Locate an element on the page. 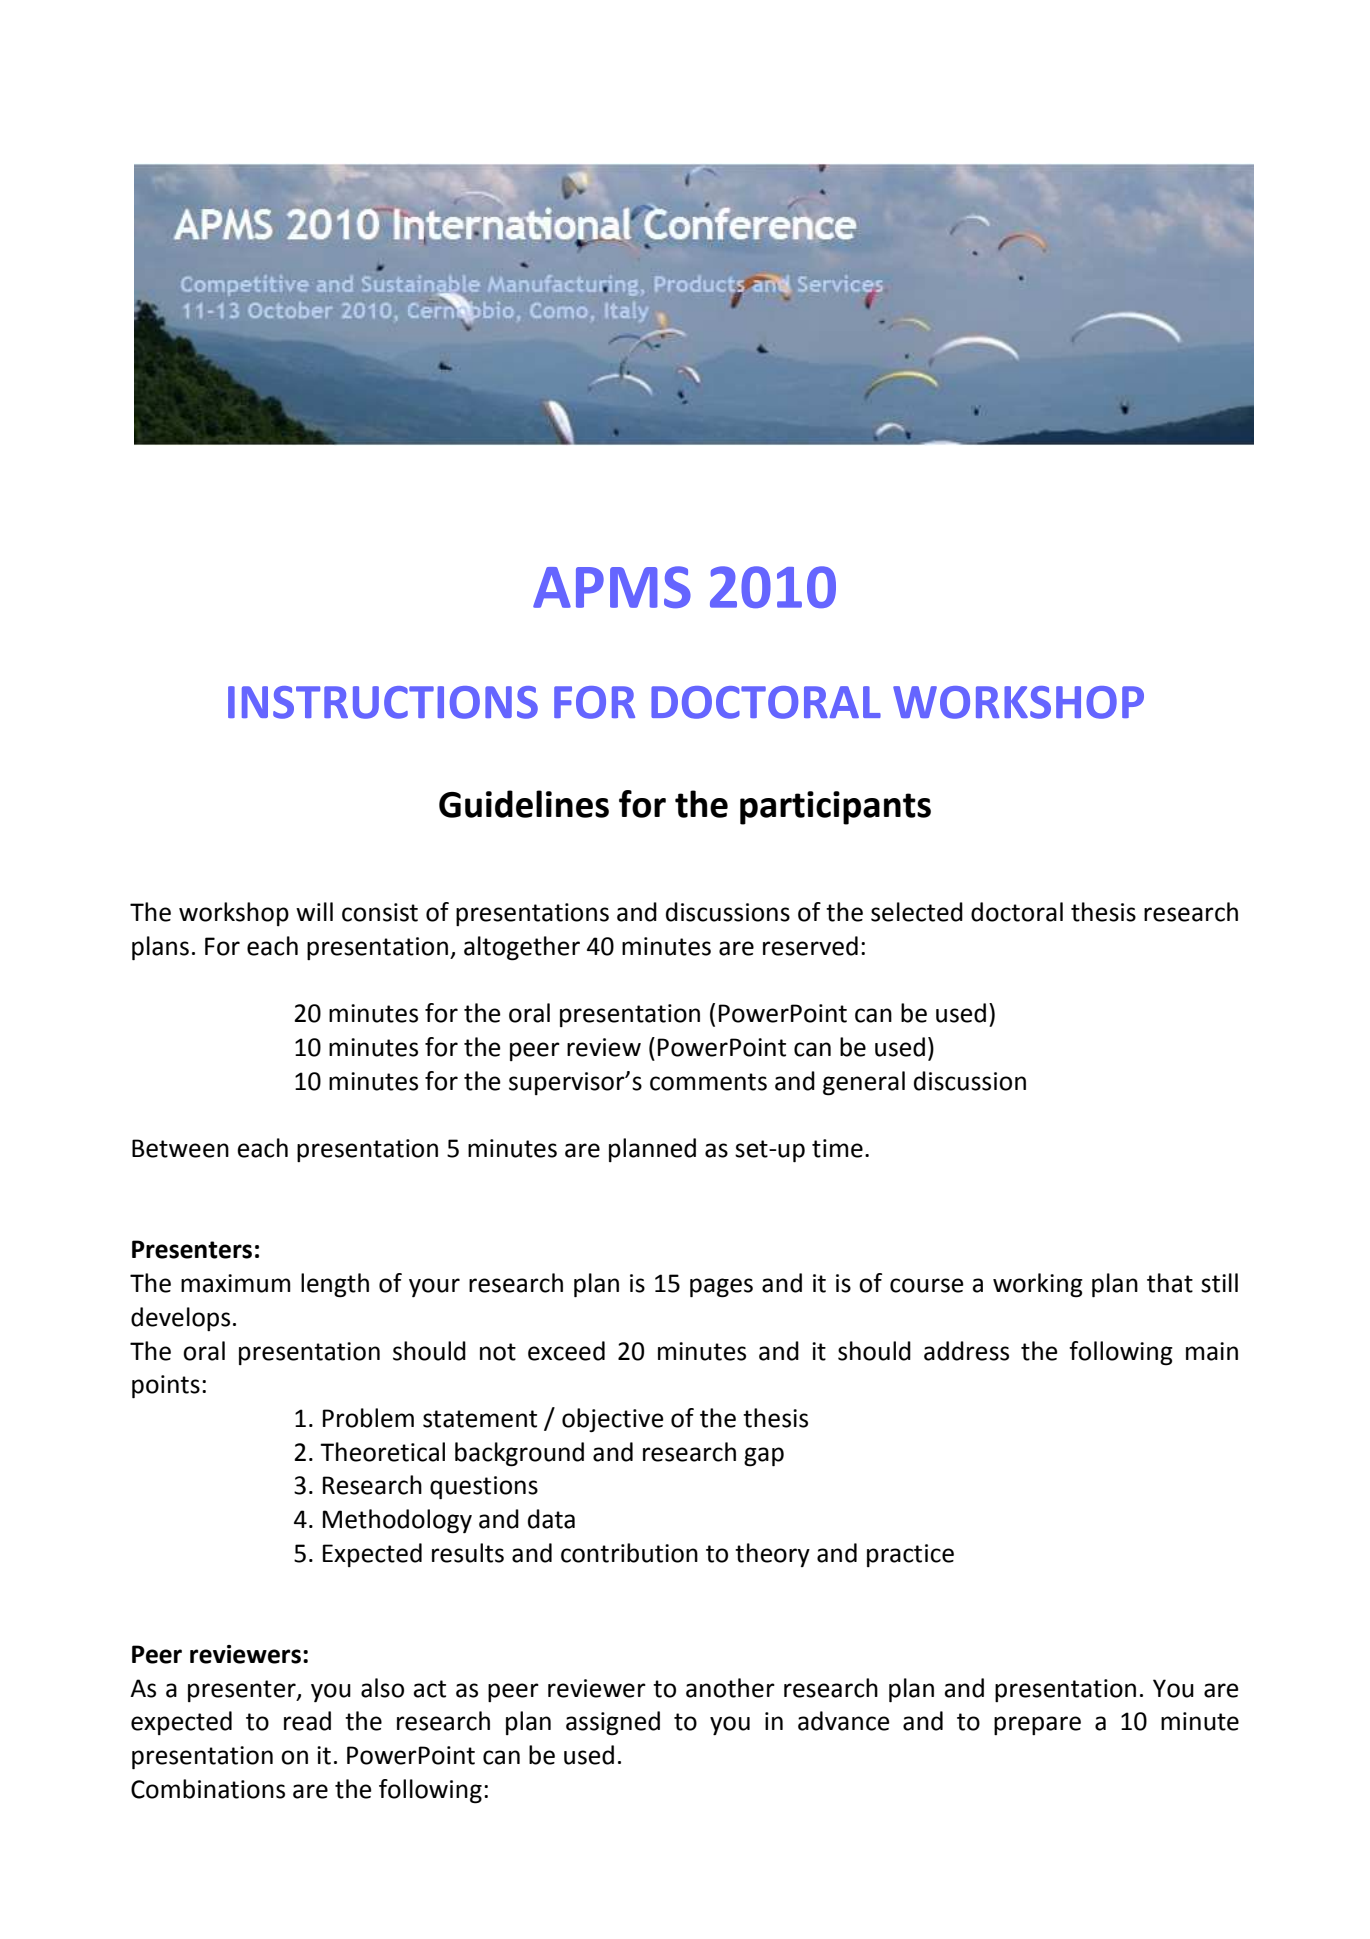 The image size is (1370, 1939). Problem is located at coordinates (368, 1418).
